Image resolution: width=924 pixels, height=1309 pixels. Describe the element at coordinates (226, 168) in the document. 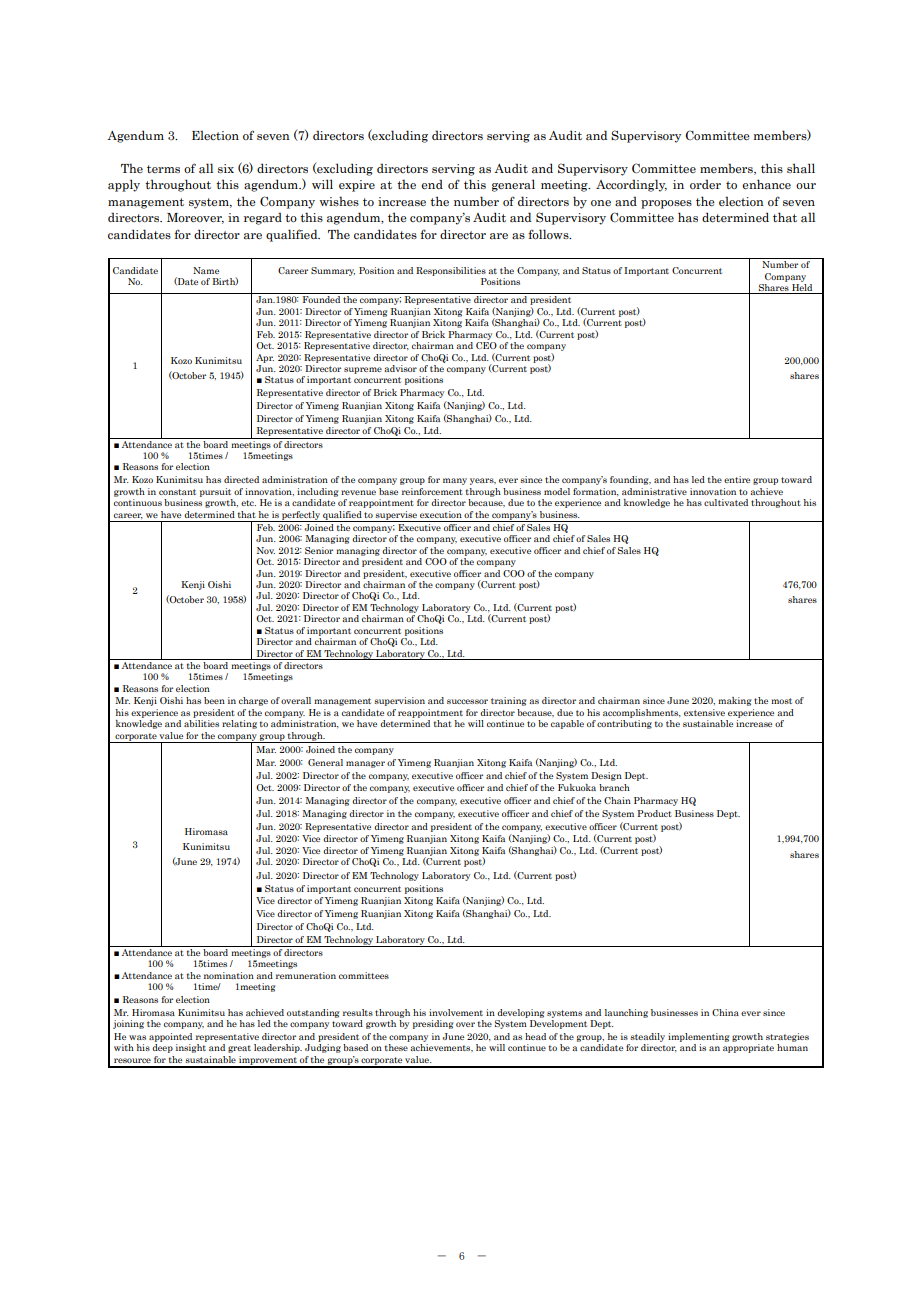

I see `six` at that location.
